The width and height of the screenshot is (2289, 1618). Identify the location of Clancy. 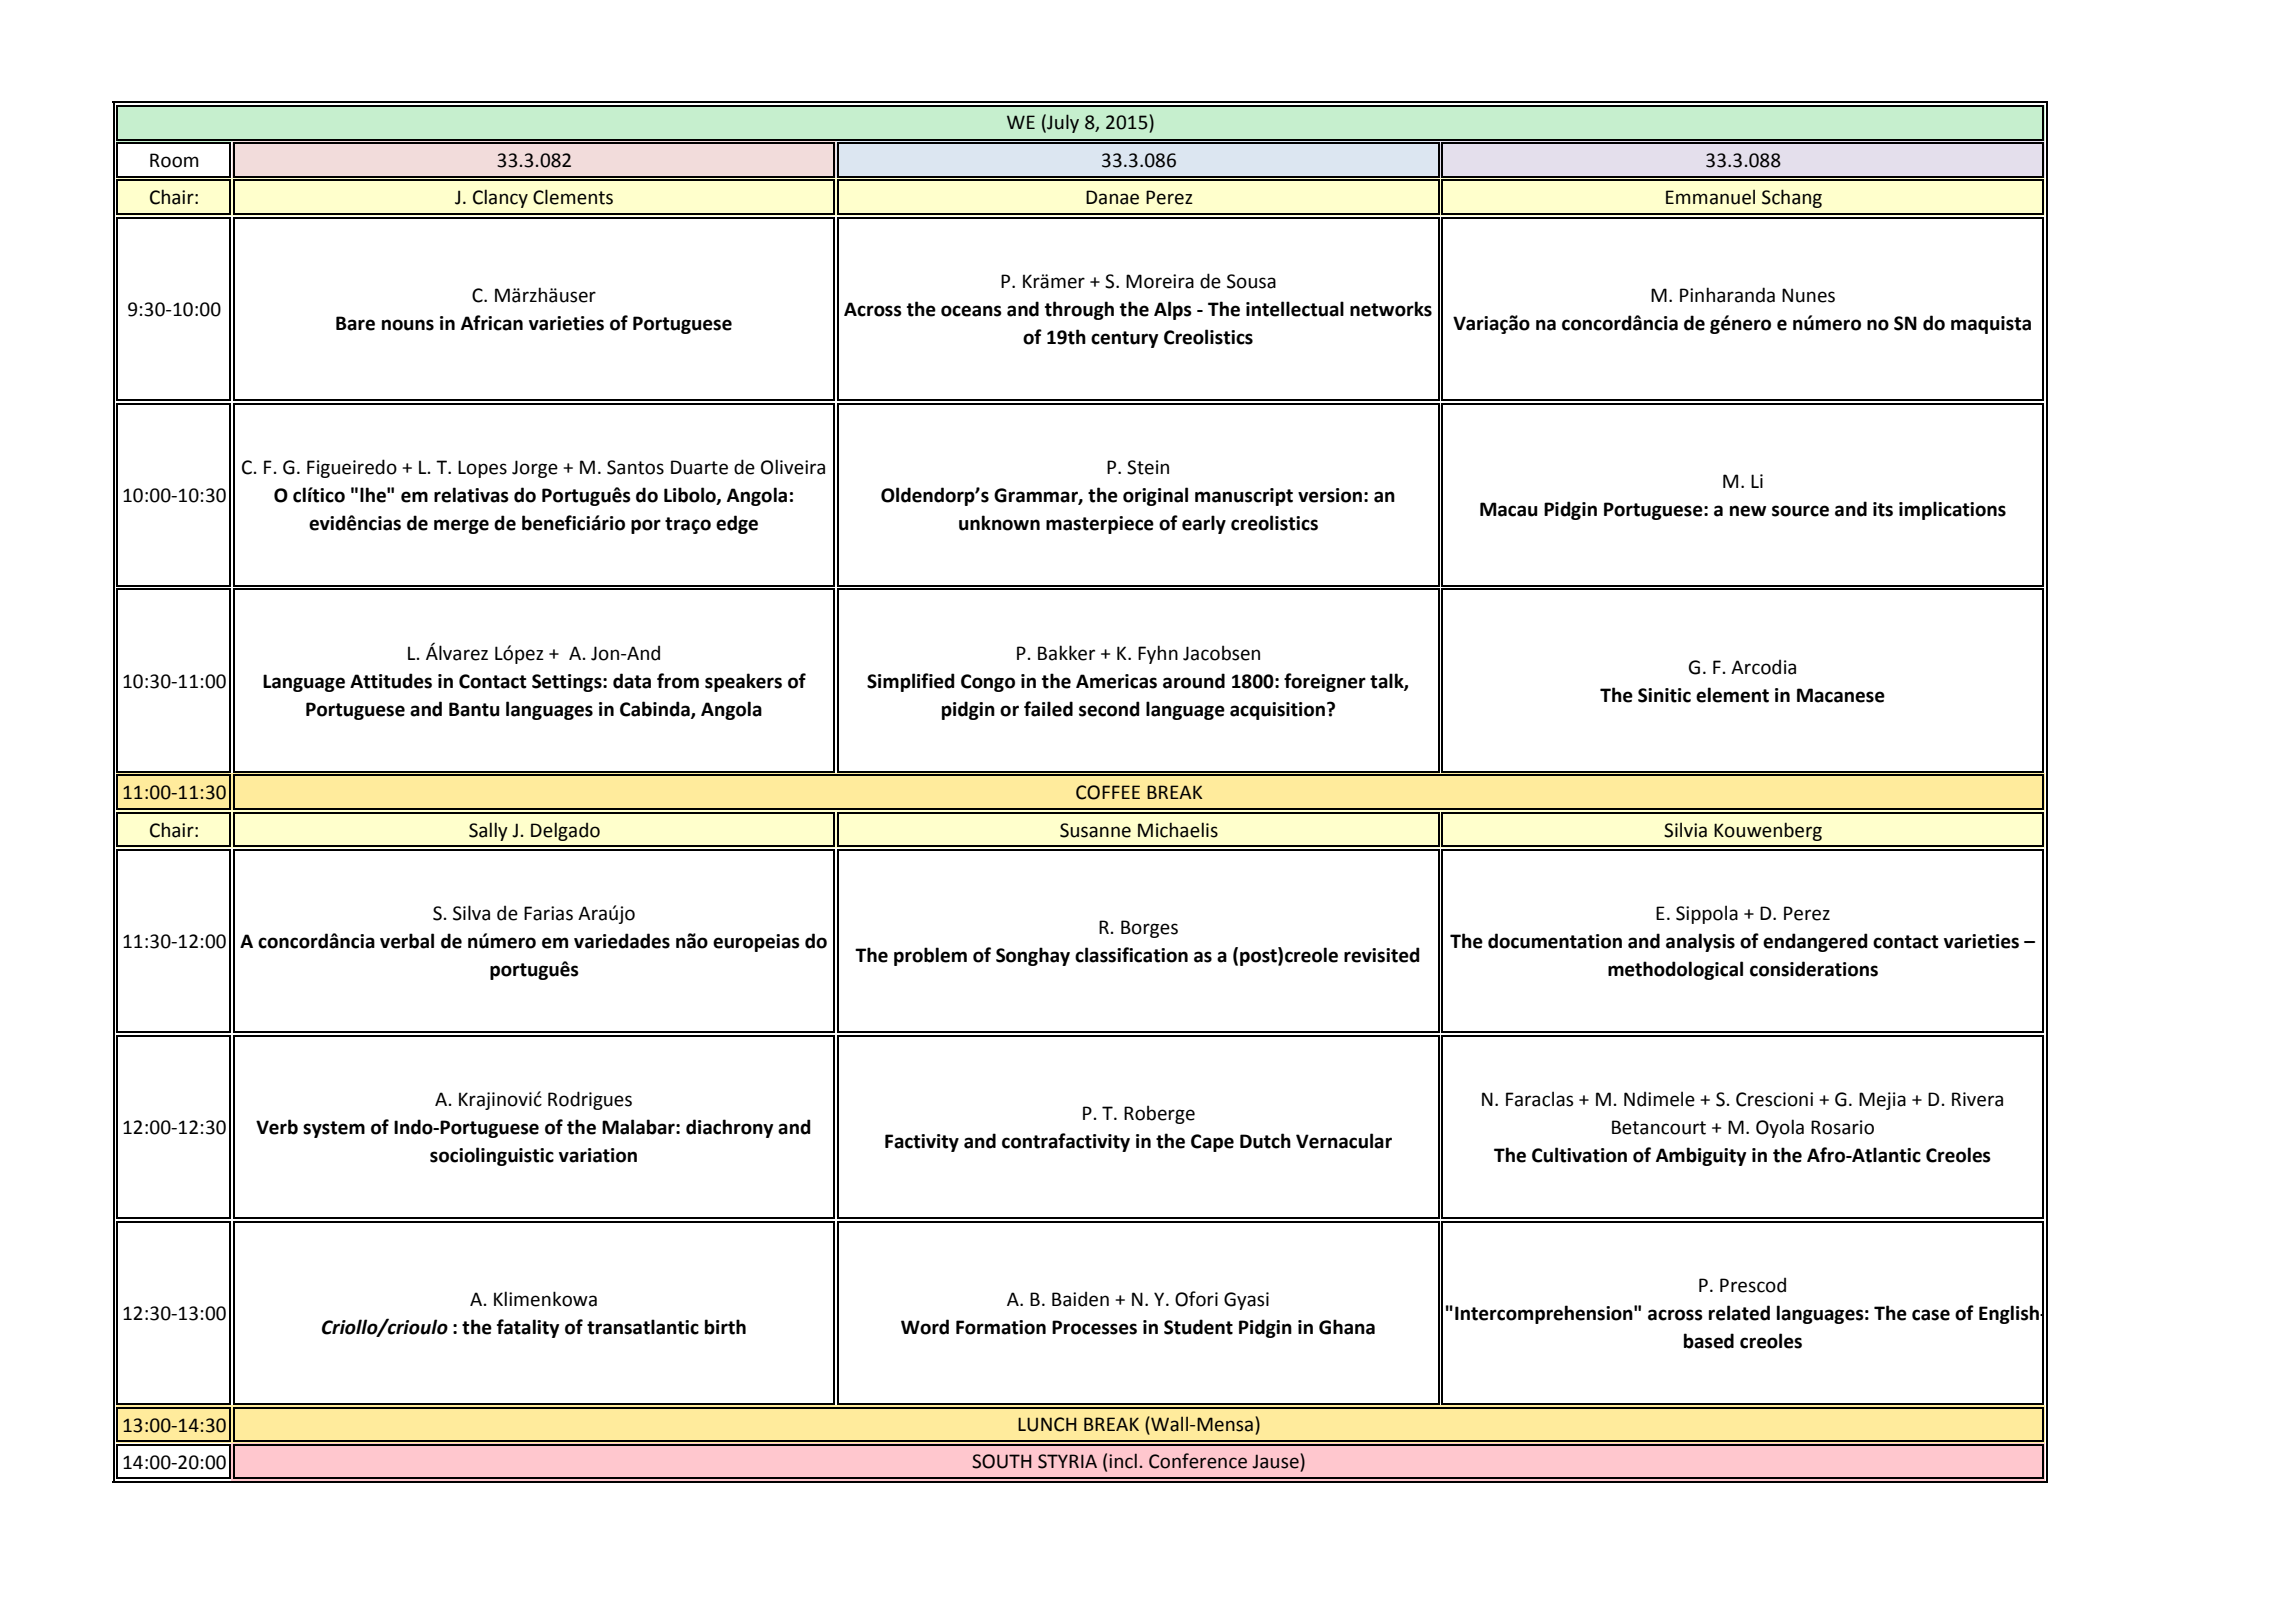
(500, 198).
